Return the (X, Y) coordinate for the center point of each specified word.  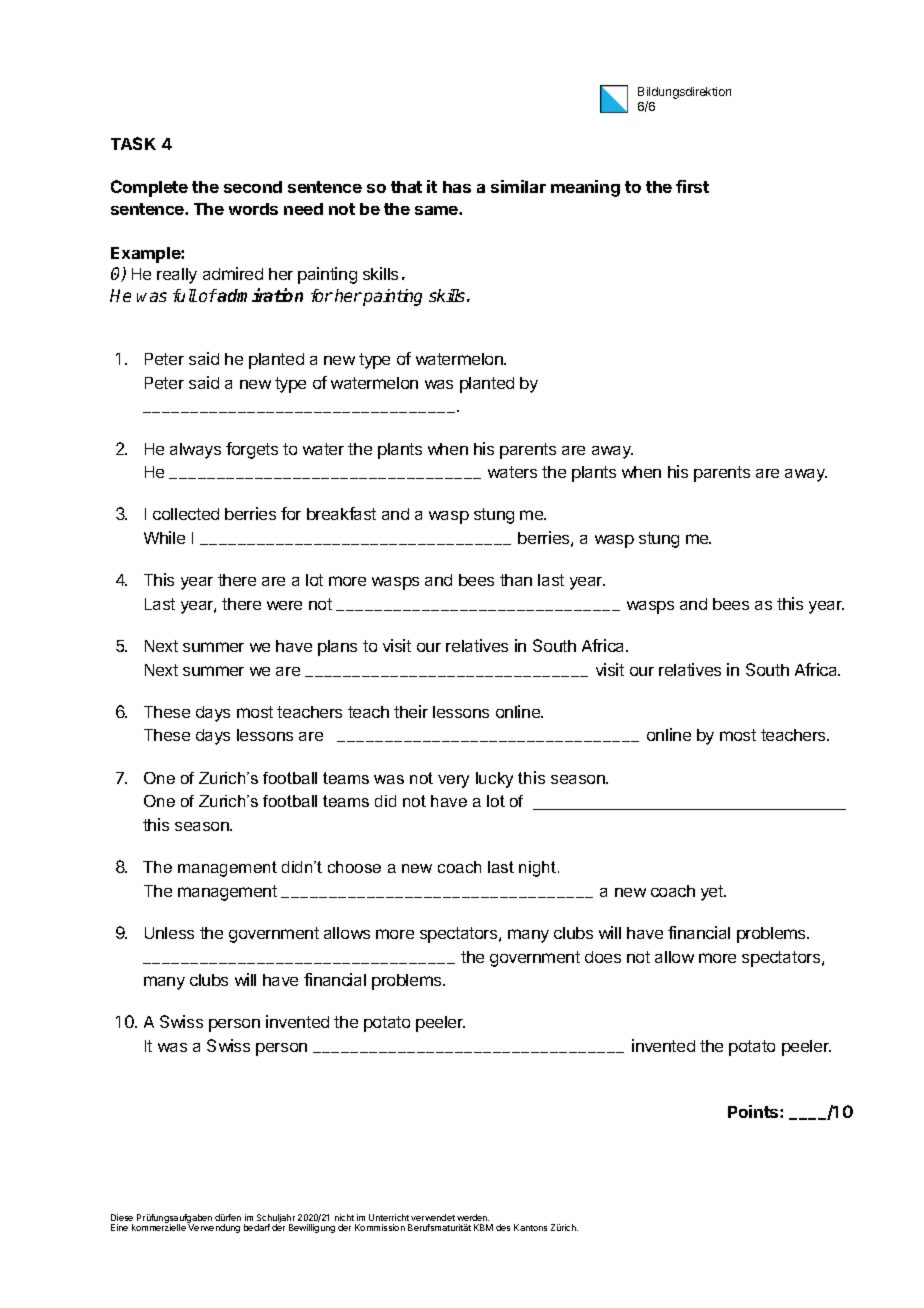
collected (186, 514)
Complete (149, 188)
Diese (122, 1217)
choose (354, 867)
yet (713, 893)
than (516, 580)
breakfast (341, 513)
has (457, 187)
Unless (169, 933)
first (692, 186)
